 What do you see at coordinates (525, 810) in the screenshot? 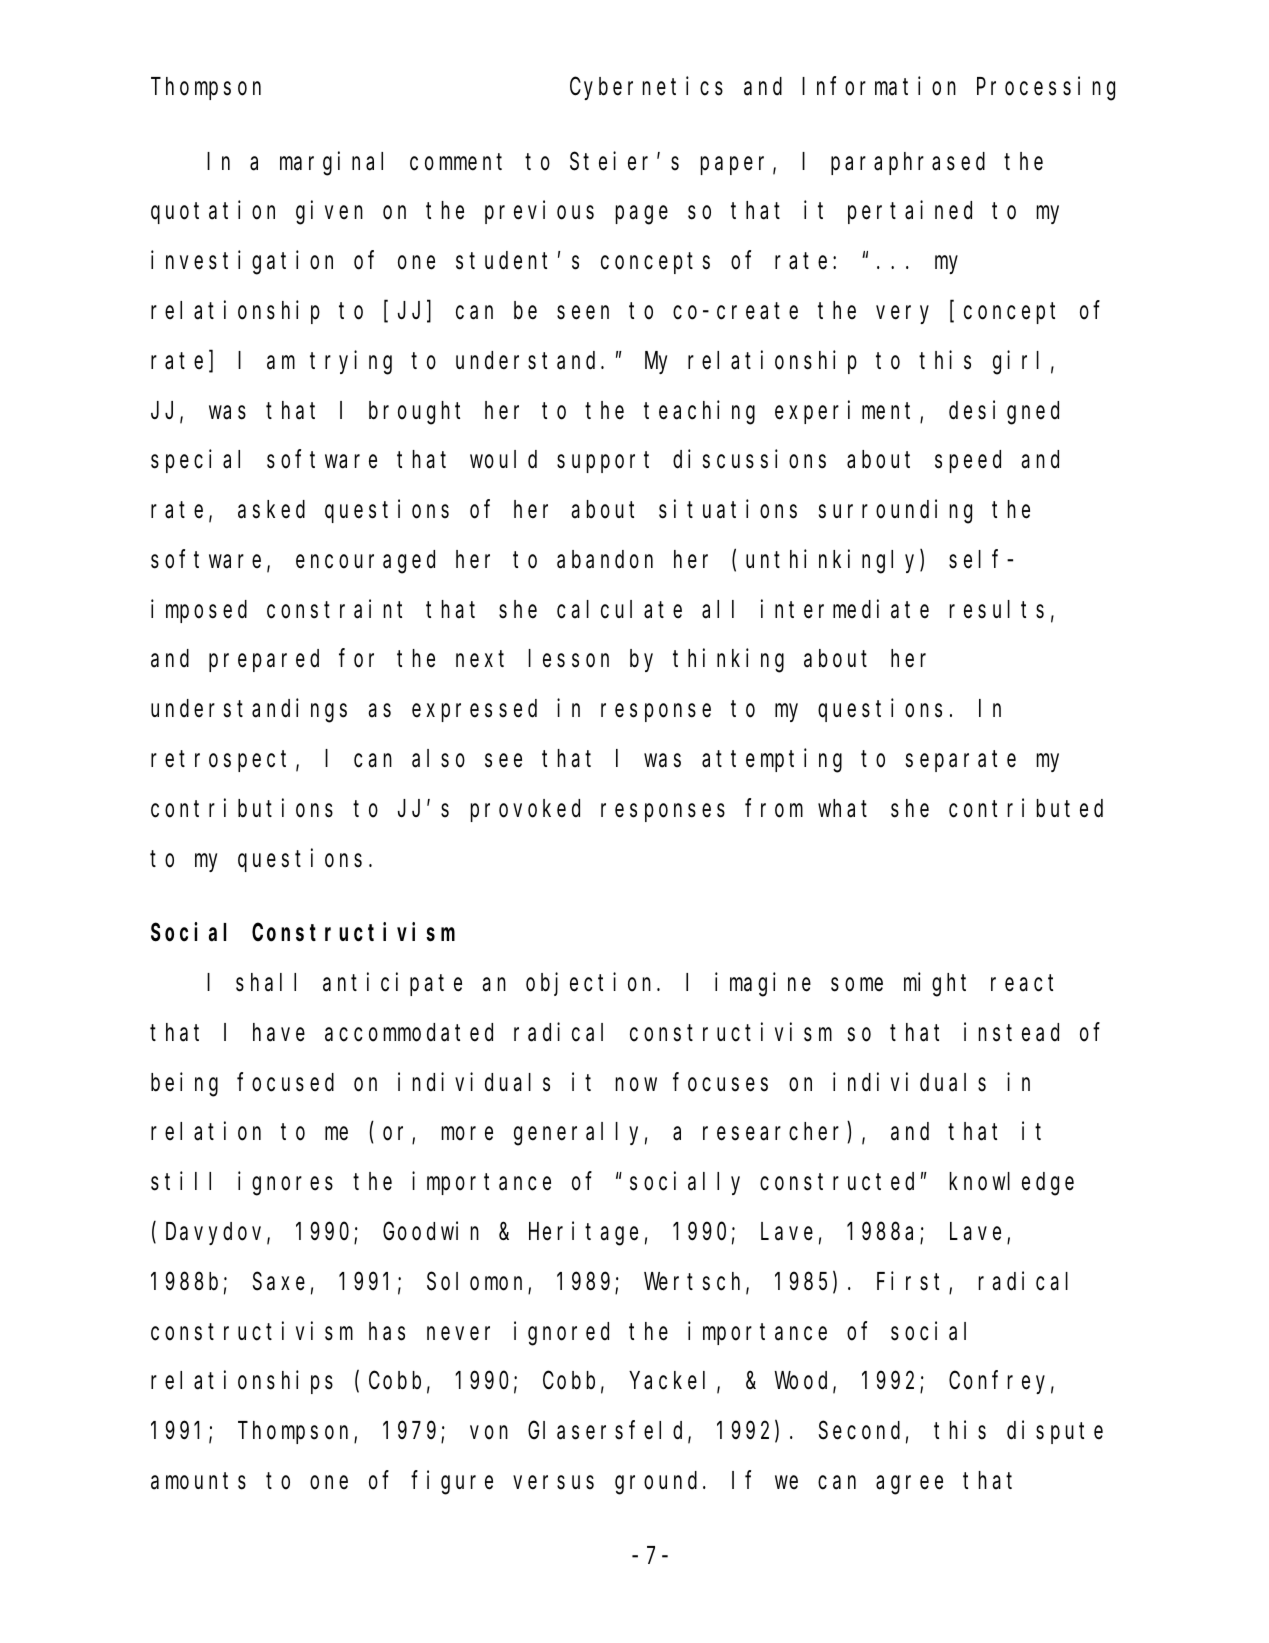
I see `provoked` at bounding box center [525, 810].
